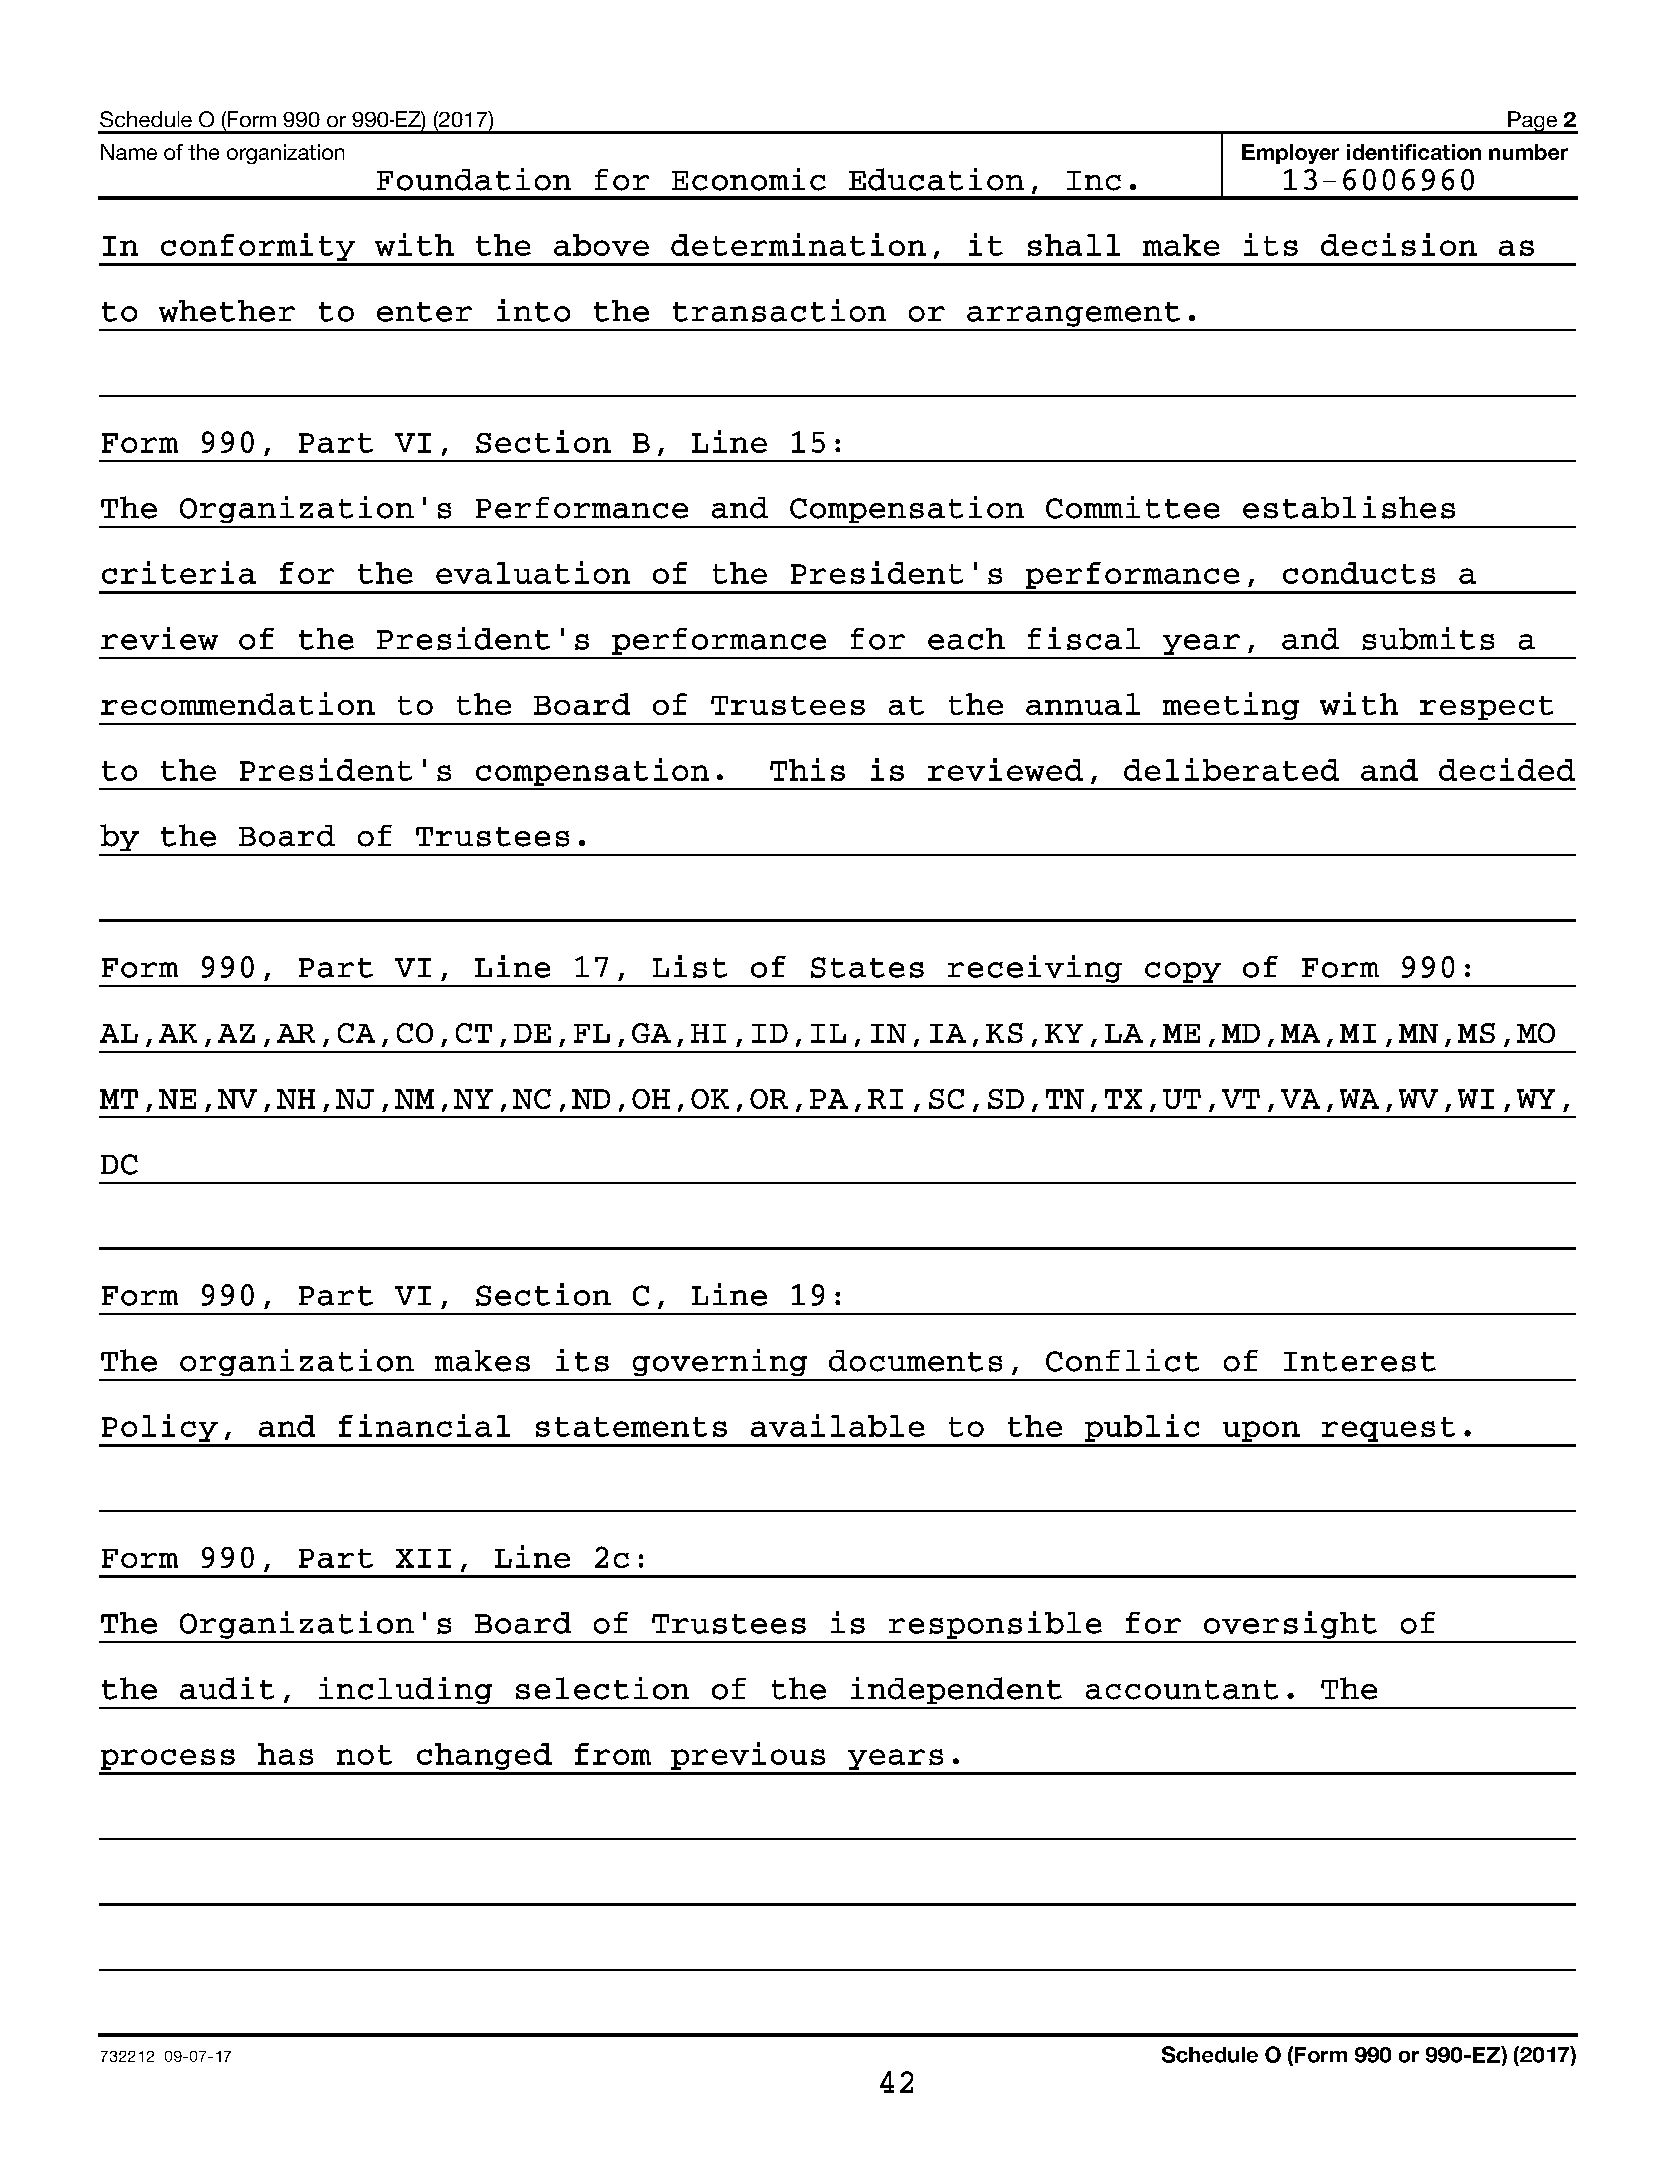 Image resolution: width=1673 pixels, height=2165 pixels. I want to click on audit, so click(227, 1688).
